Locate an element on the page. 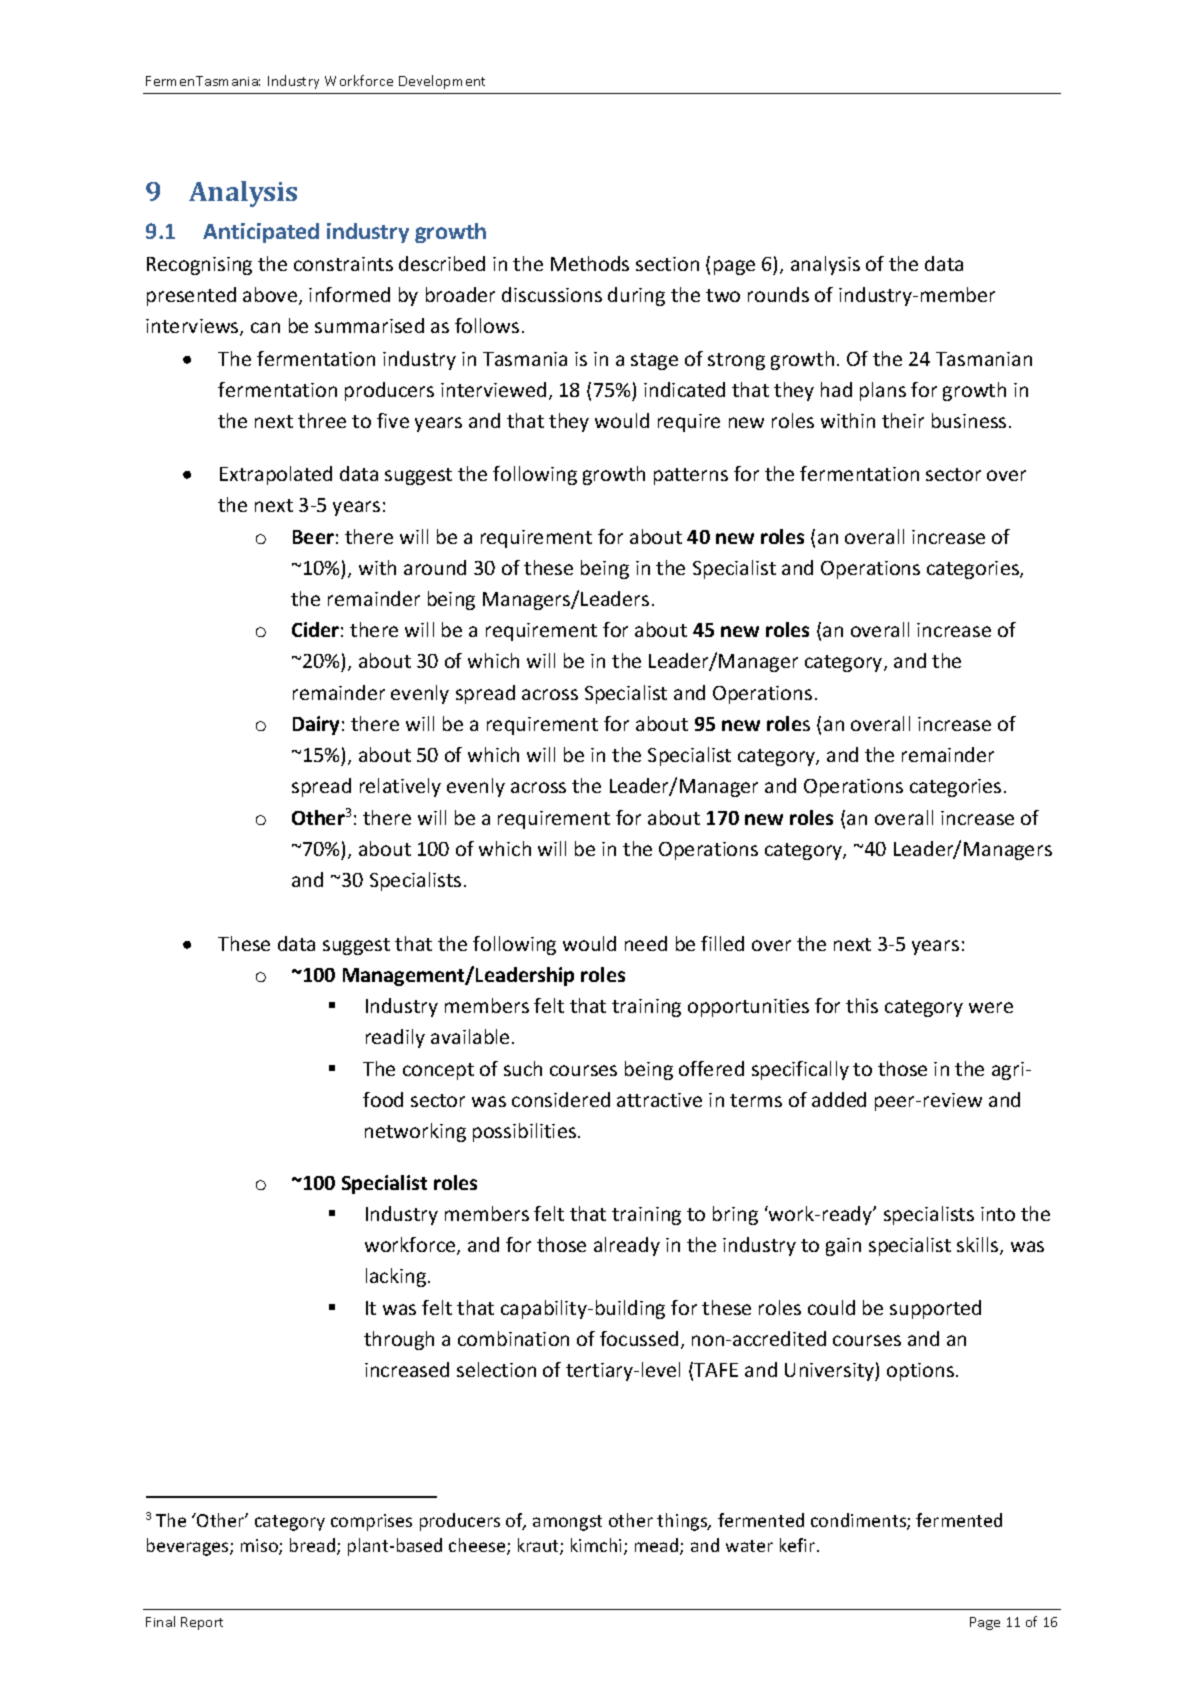 This image has width=1204, height=1703. considered is located at coordinates (561, 1099).
